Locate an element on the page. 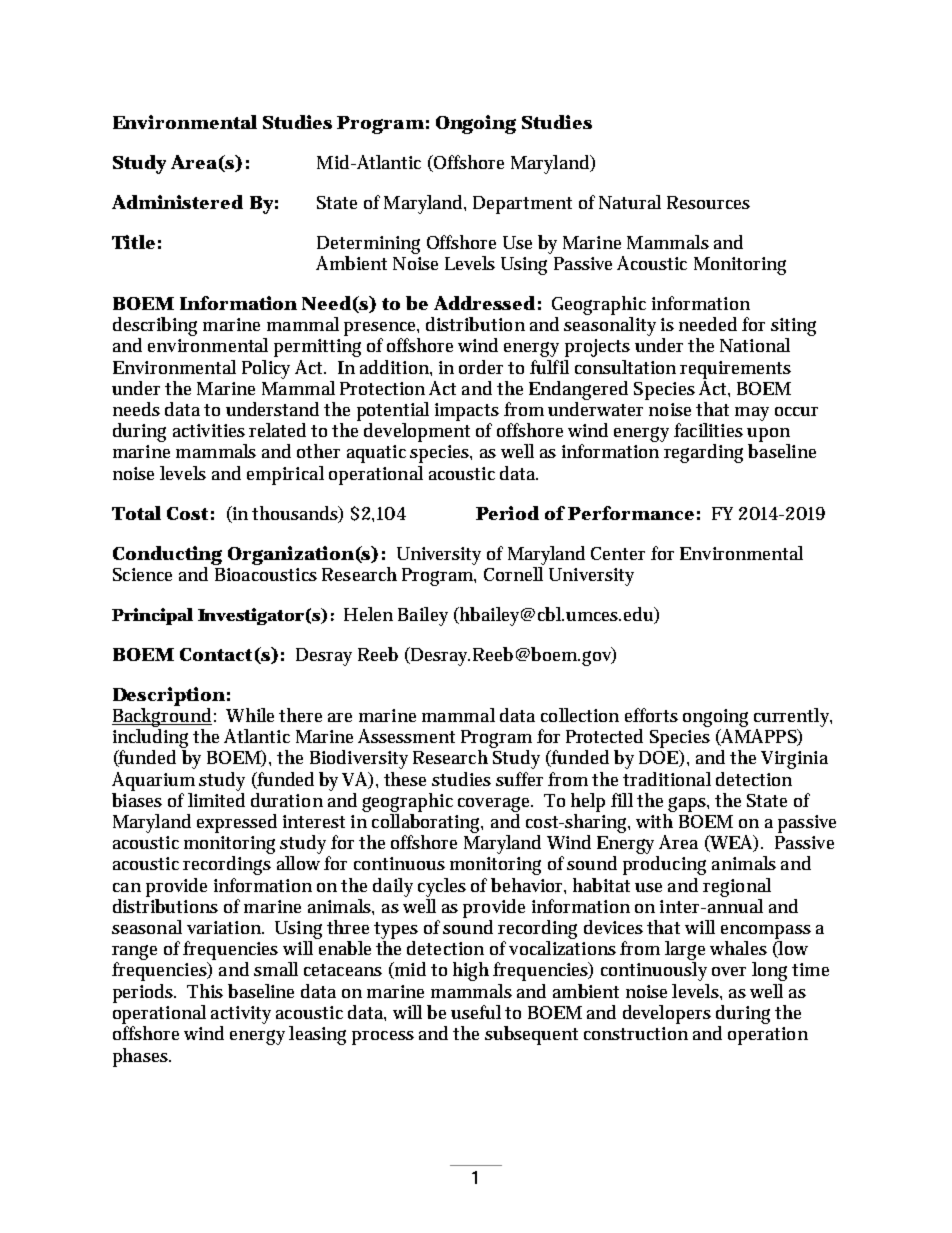 The width and height of the document is (952, 1233). Principal is located at coordinates (152, 616).
